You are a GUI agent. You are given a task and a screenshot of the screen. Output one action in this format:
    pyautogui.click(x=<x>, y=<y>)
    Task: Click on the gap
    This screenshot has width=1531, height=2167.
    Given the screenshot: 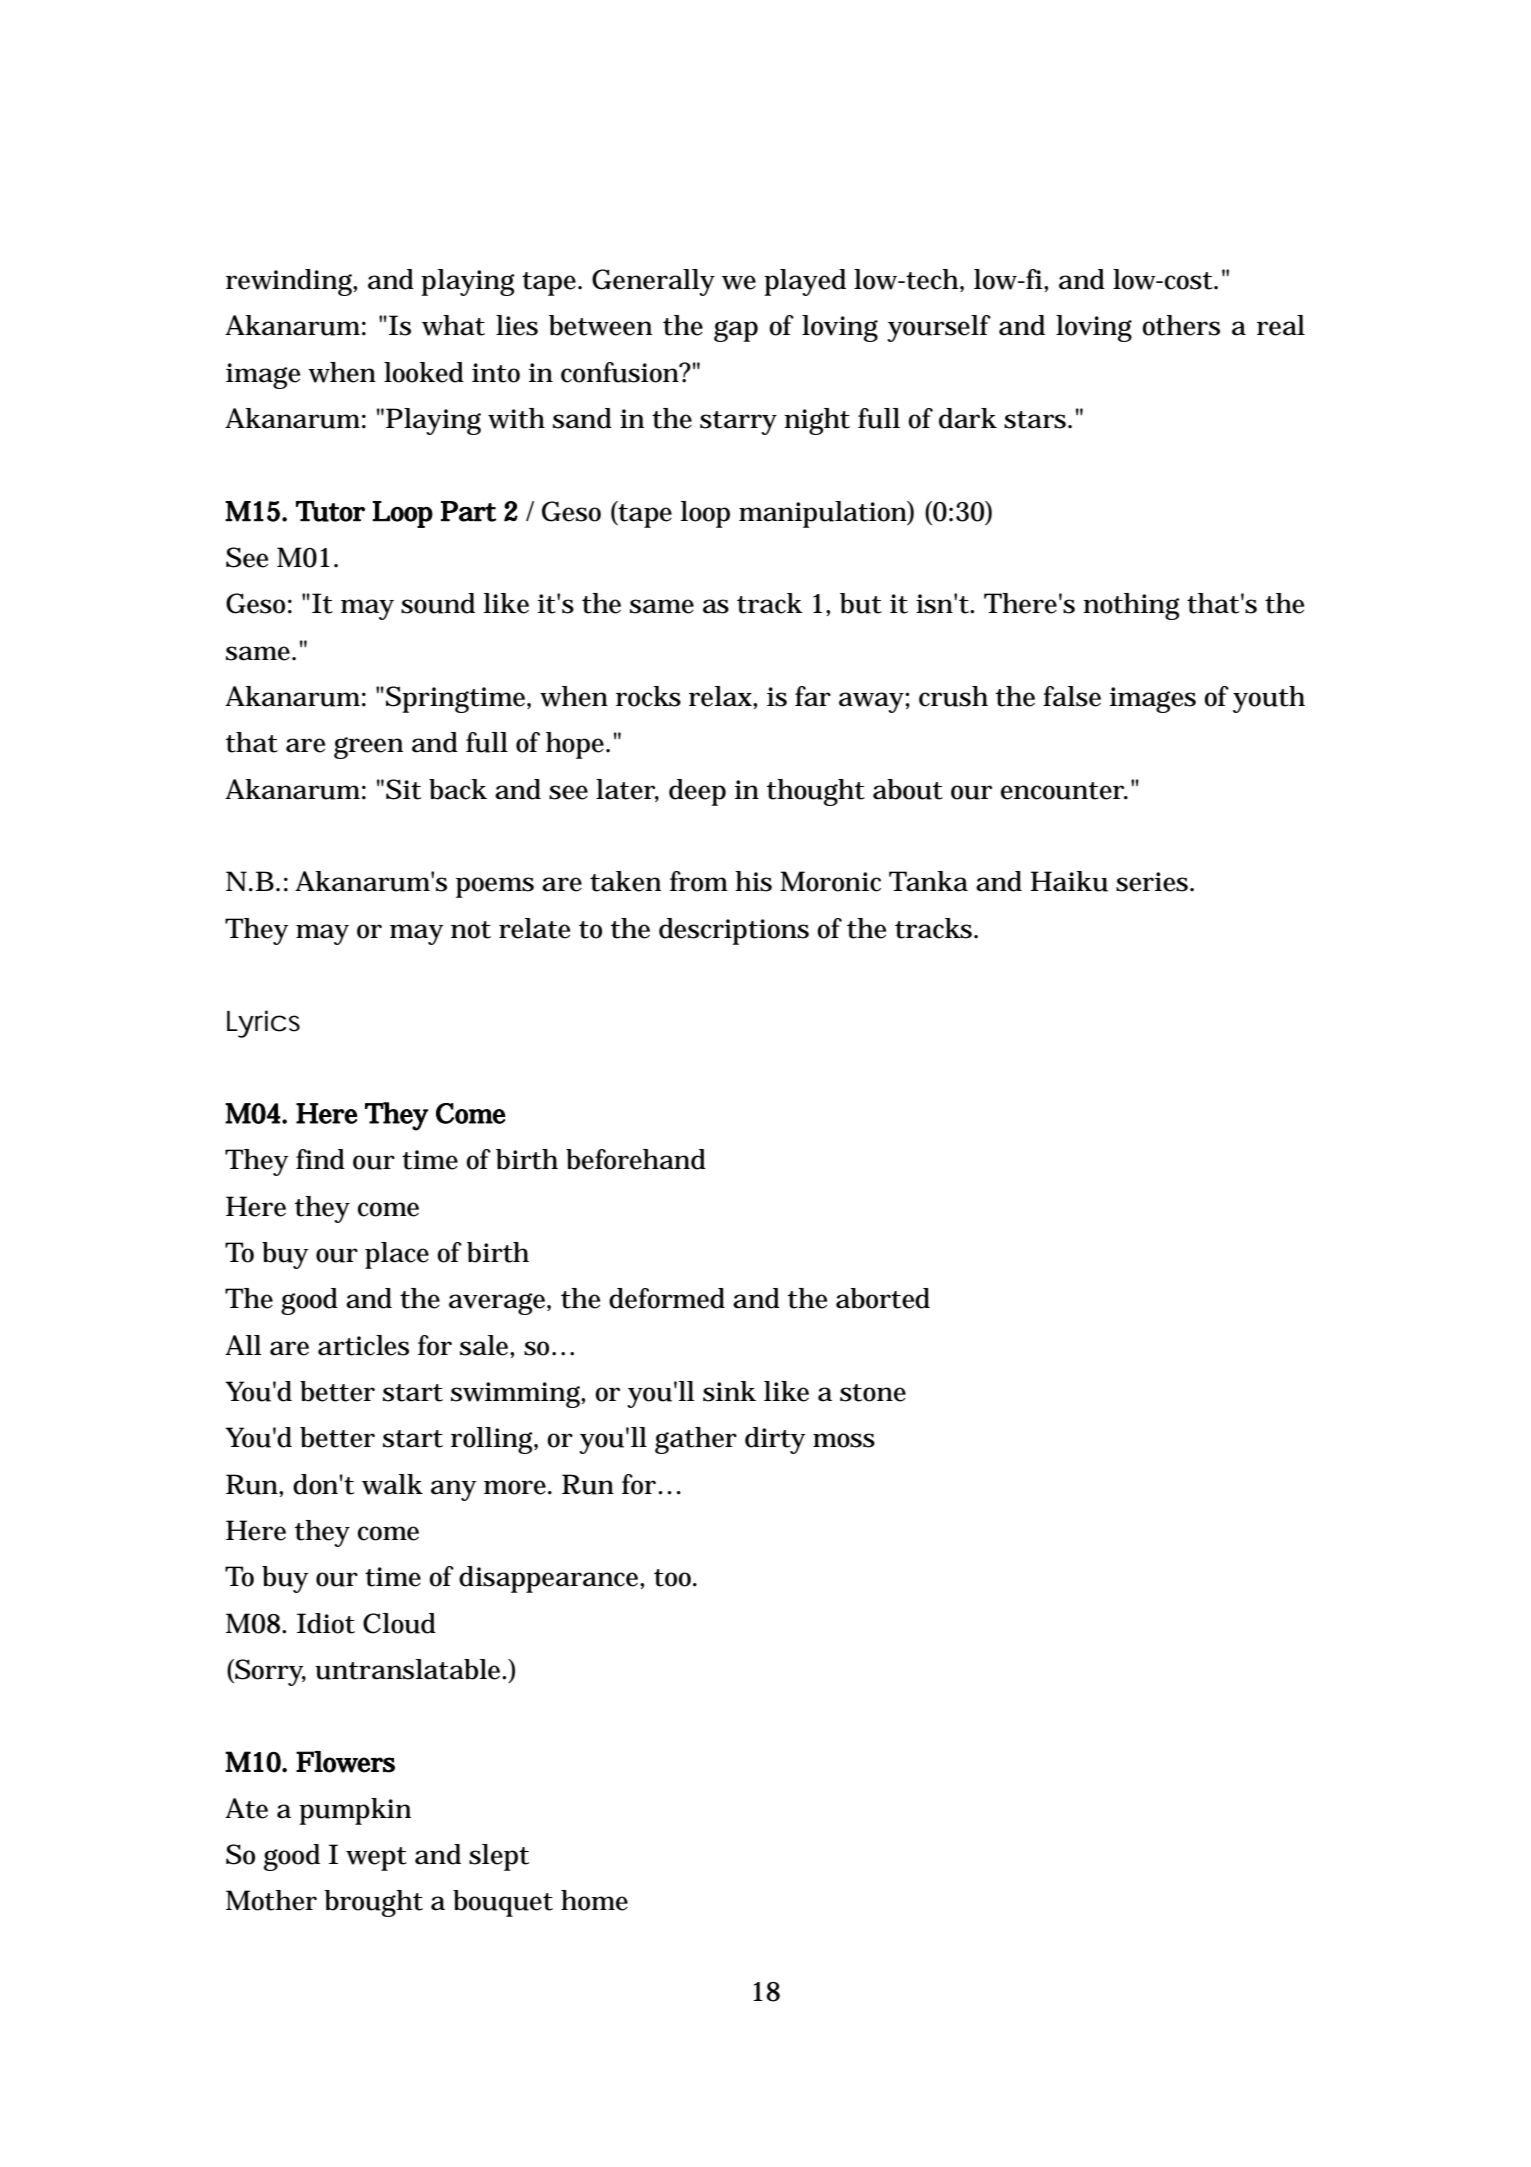 What is the action you would take?
    pyautogui.click(x=736, y=331)
